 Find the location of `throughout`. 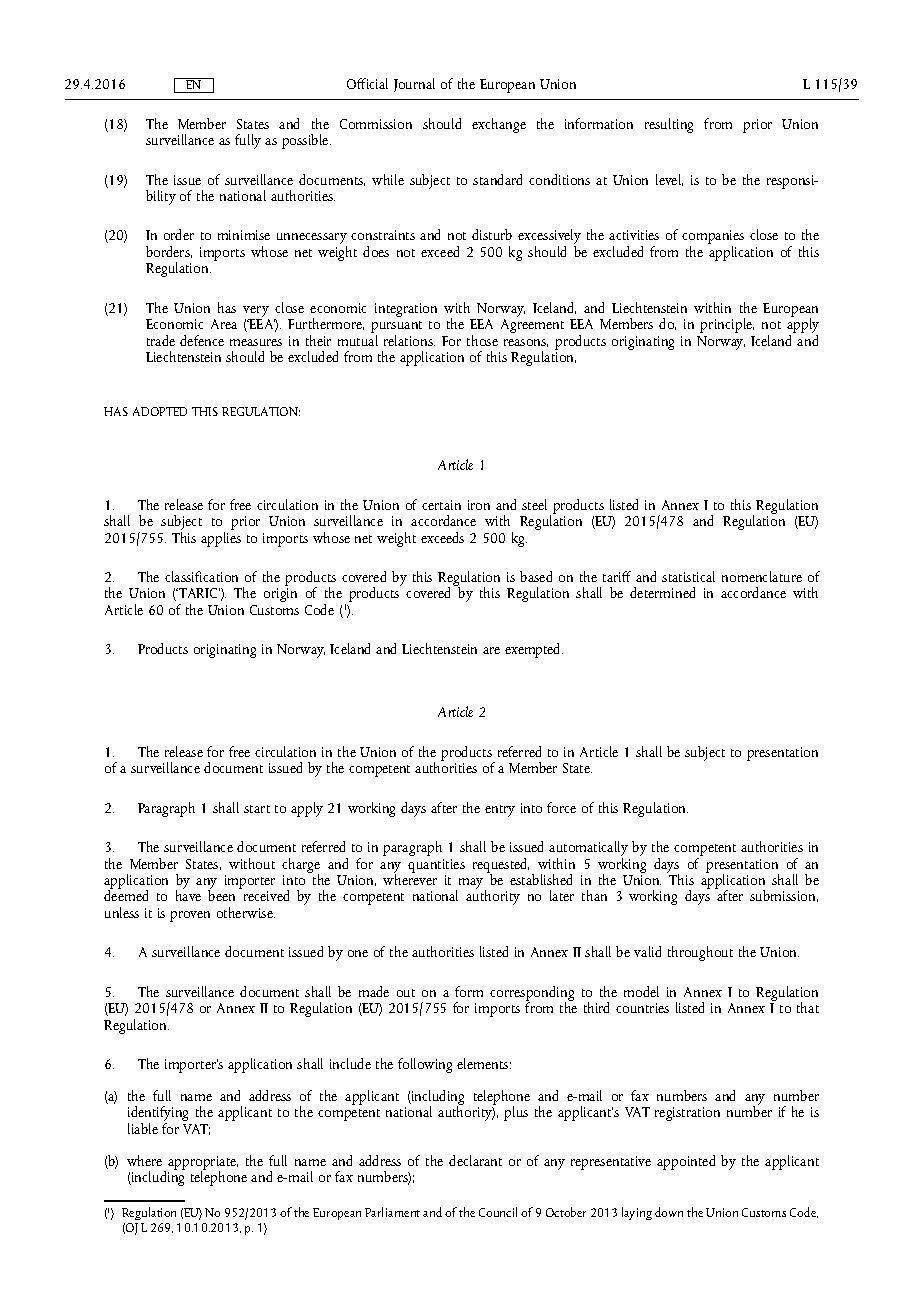

throughout is located at coordinates (700, 953).
